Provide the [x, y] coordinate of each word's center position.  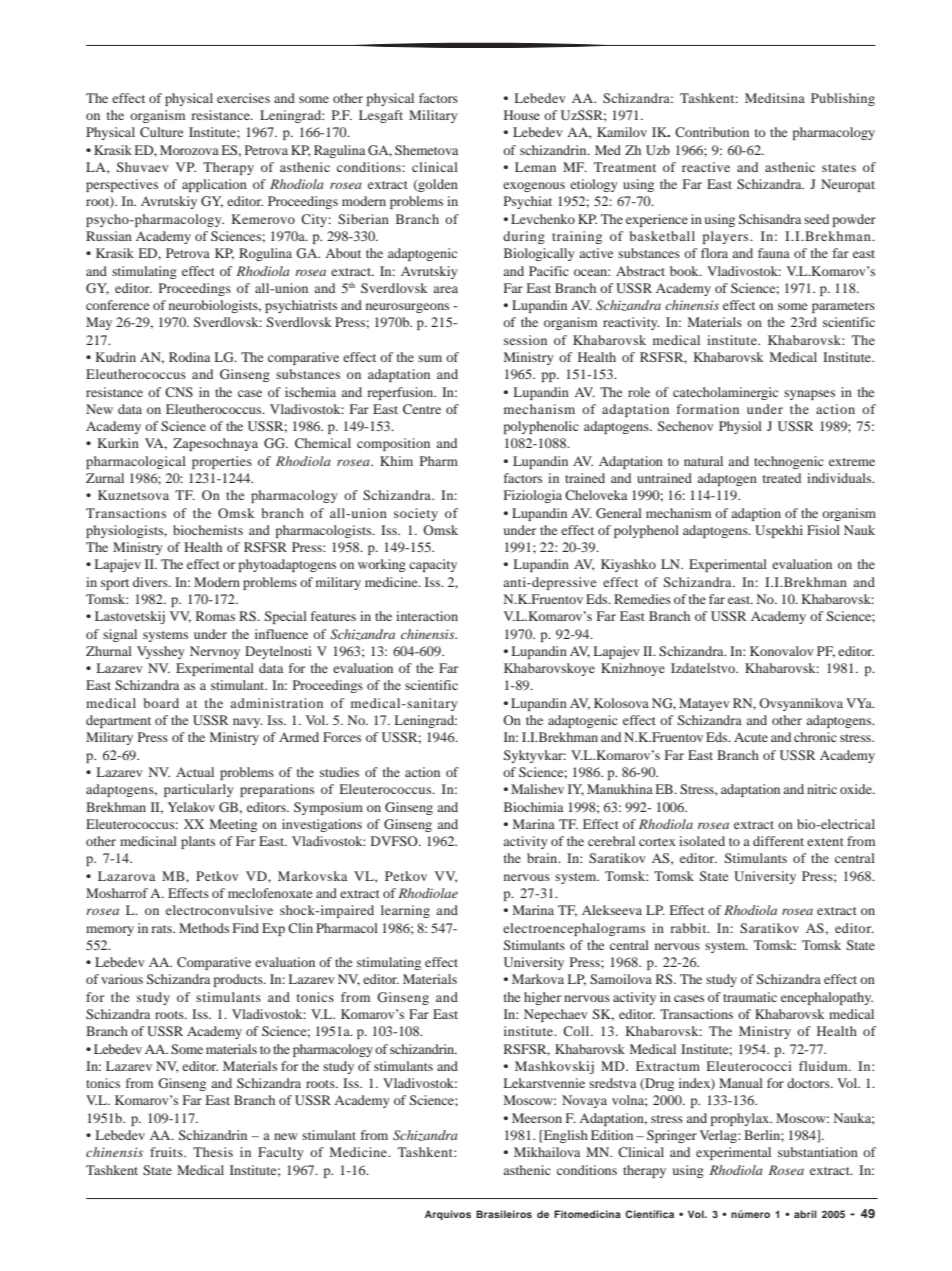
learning [405, 911]
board [161, 703]
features [333, 616]
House [522, 115]
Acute [751, 737]
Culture [161, 132]
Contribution [712, 132]
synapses [809, 395]
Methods [204, 928]
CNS [179, 392]
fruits [167, 1152]
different [778, 841]
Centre [422, 409]
